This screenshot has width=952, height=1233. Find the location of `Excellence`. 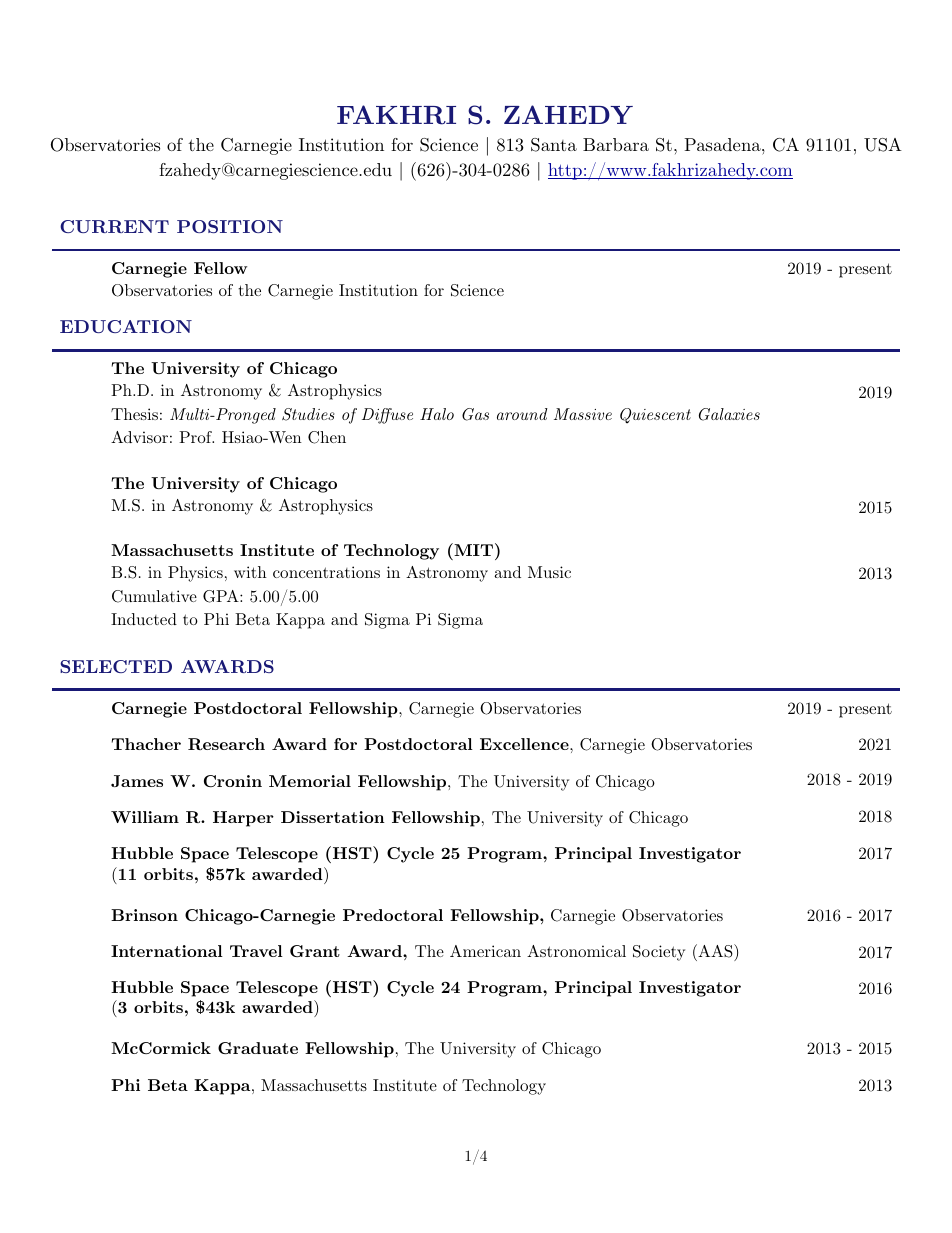

Excellence is located at coordinates (525, 744).
